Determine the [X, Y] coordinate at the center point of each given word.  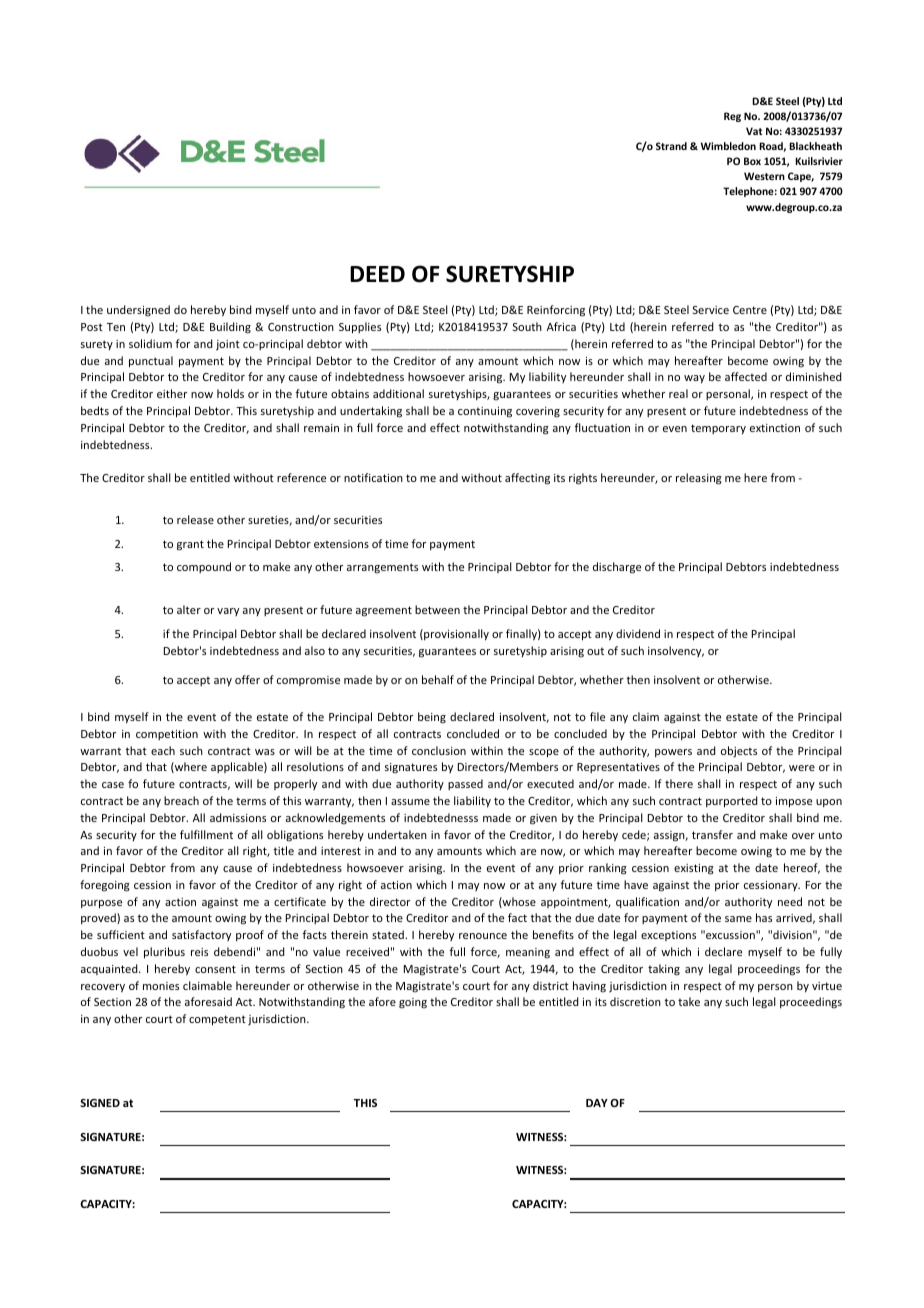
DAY [597, 1103]
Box [752, 161]
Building [230, 328]
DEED [377, 274]
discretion [635, 1001]
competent [217, 1020]
